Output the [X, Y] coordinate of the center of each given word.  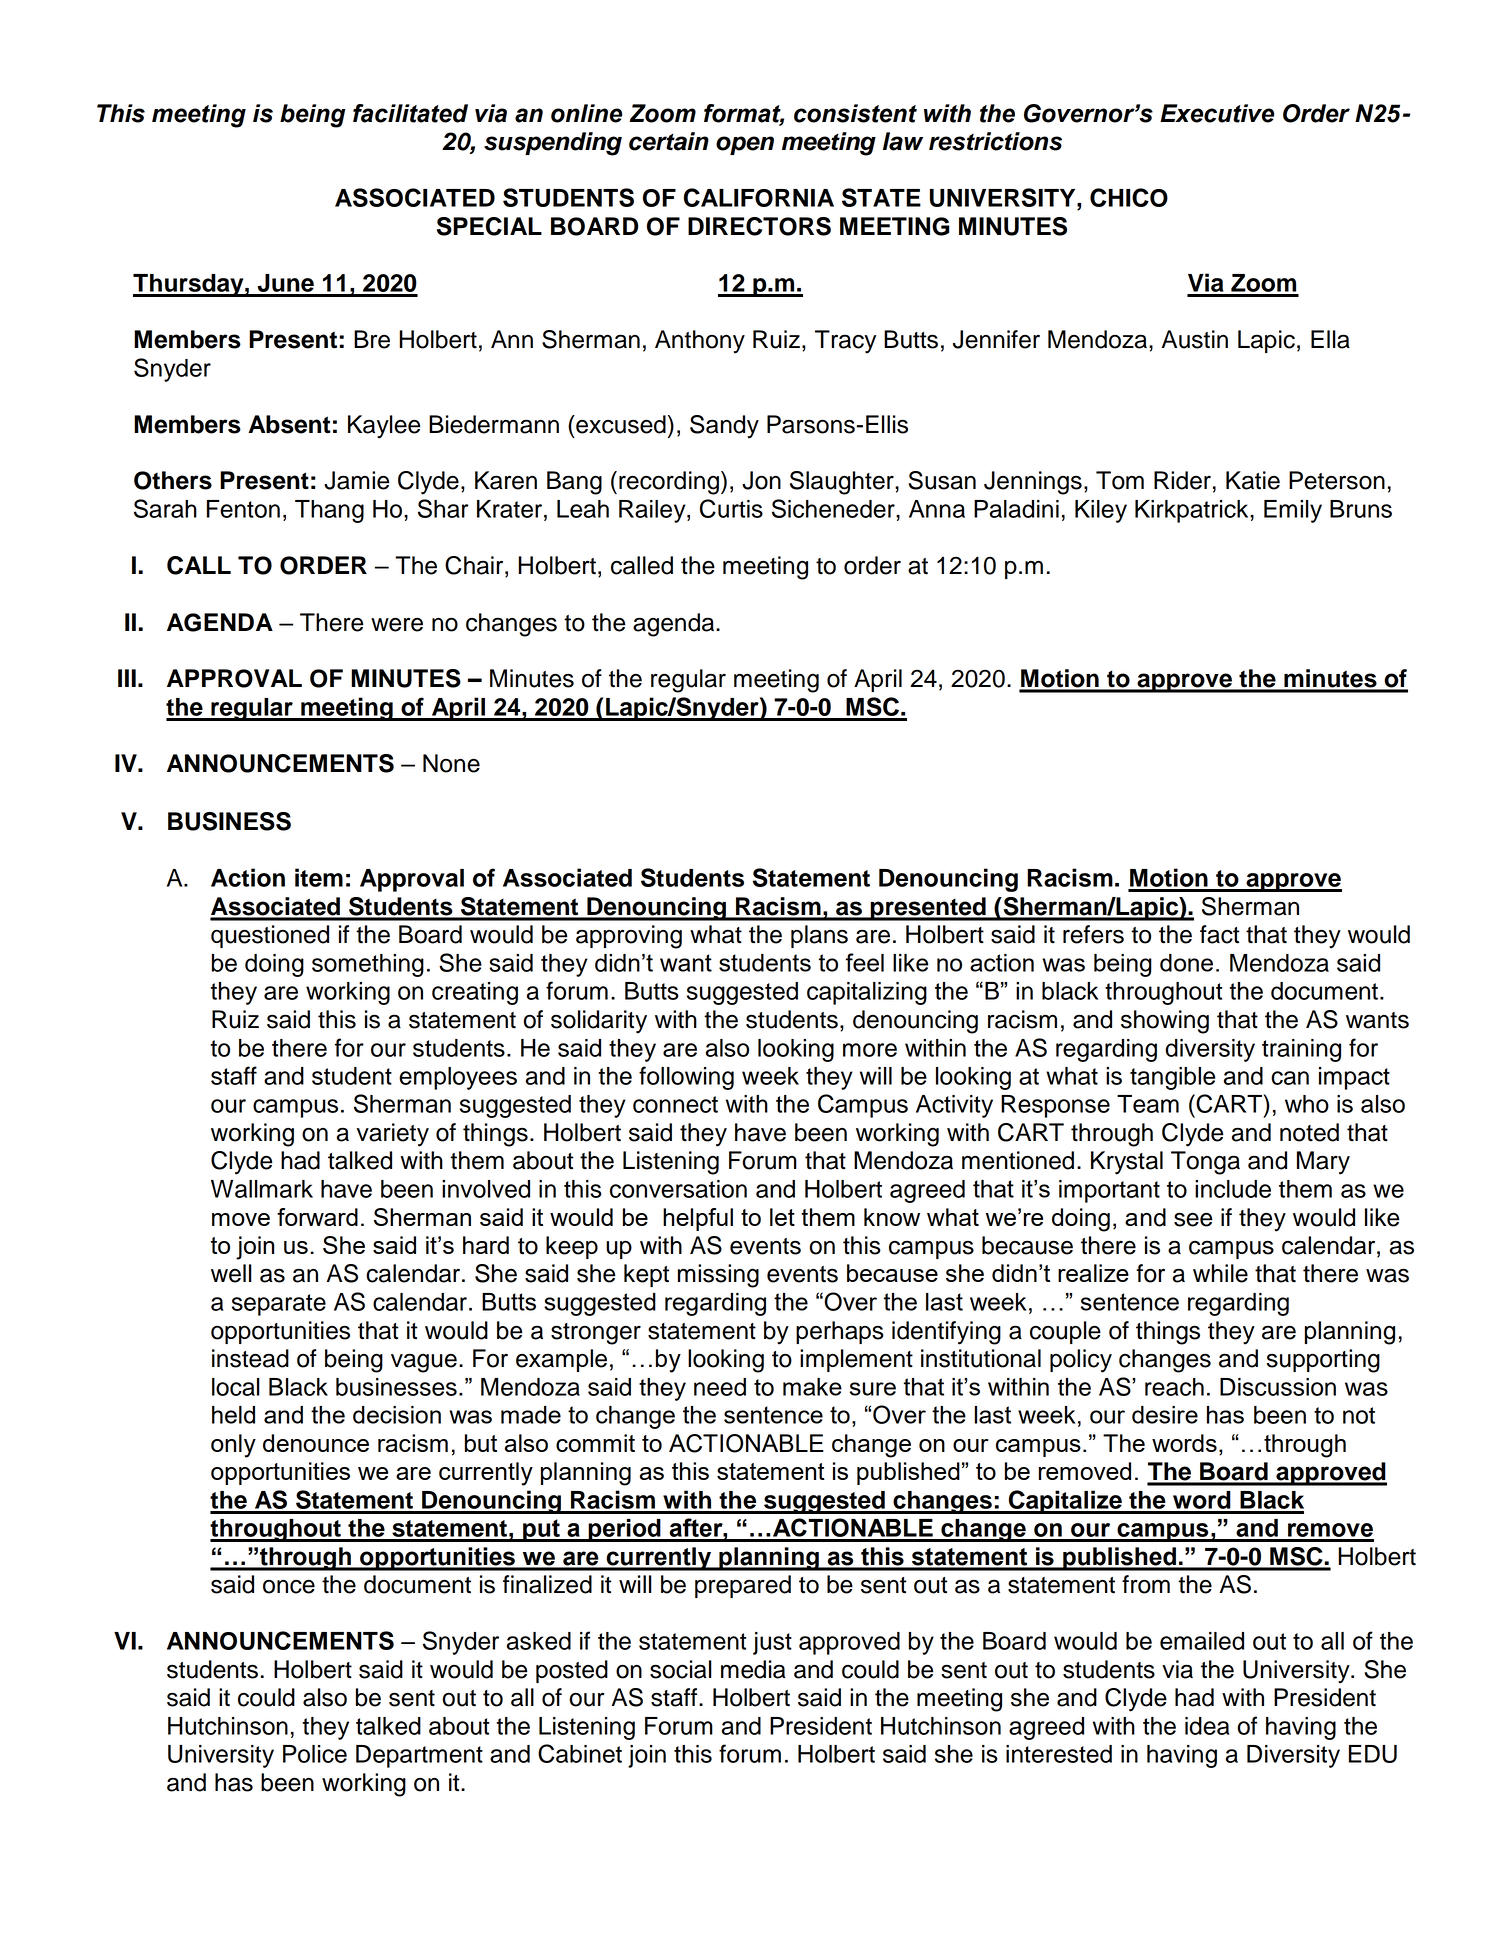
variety [393, 1135]
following [686, 1078]
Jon [761, 480]
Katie [1253, 480]
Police [315, 1754]
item [319, 877]
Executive [1217, 113]
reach [1174, 1387]
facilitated [410, 113]
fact [1220, 934]
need [720, 1387]
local [236, 1387]
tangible [1172, 1078]
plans [819, 936]
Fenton [243, 509]
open [745, 145]
